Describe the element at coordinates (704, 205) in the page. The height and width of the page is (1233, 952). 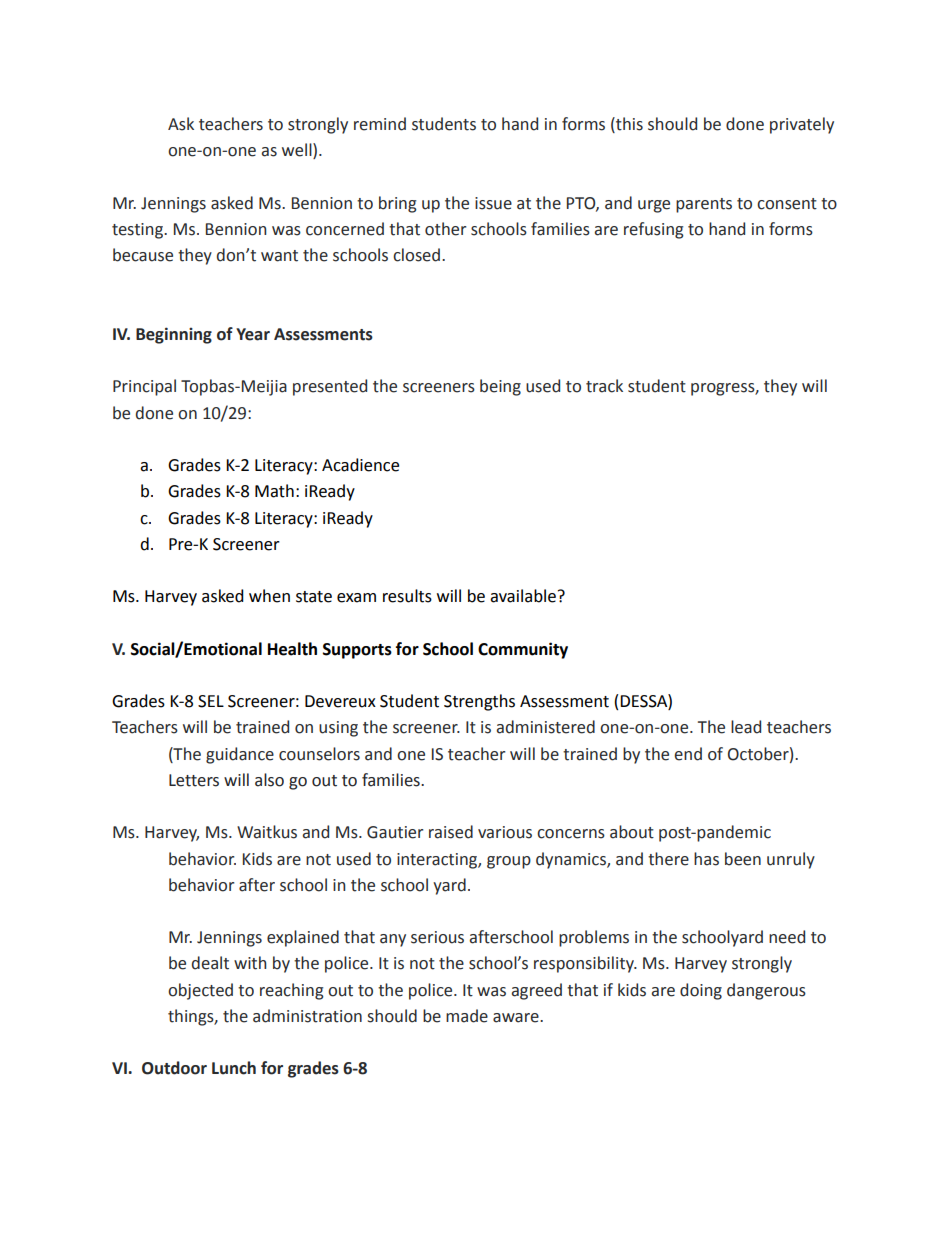
I see `parents` at that location.
